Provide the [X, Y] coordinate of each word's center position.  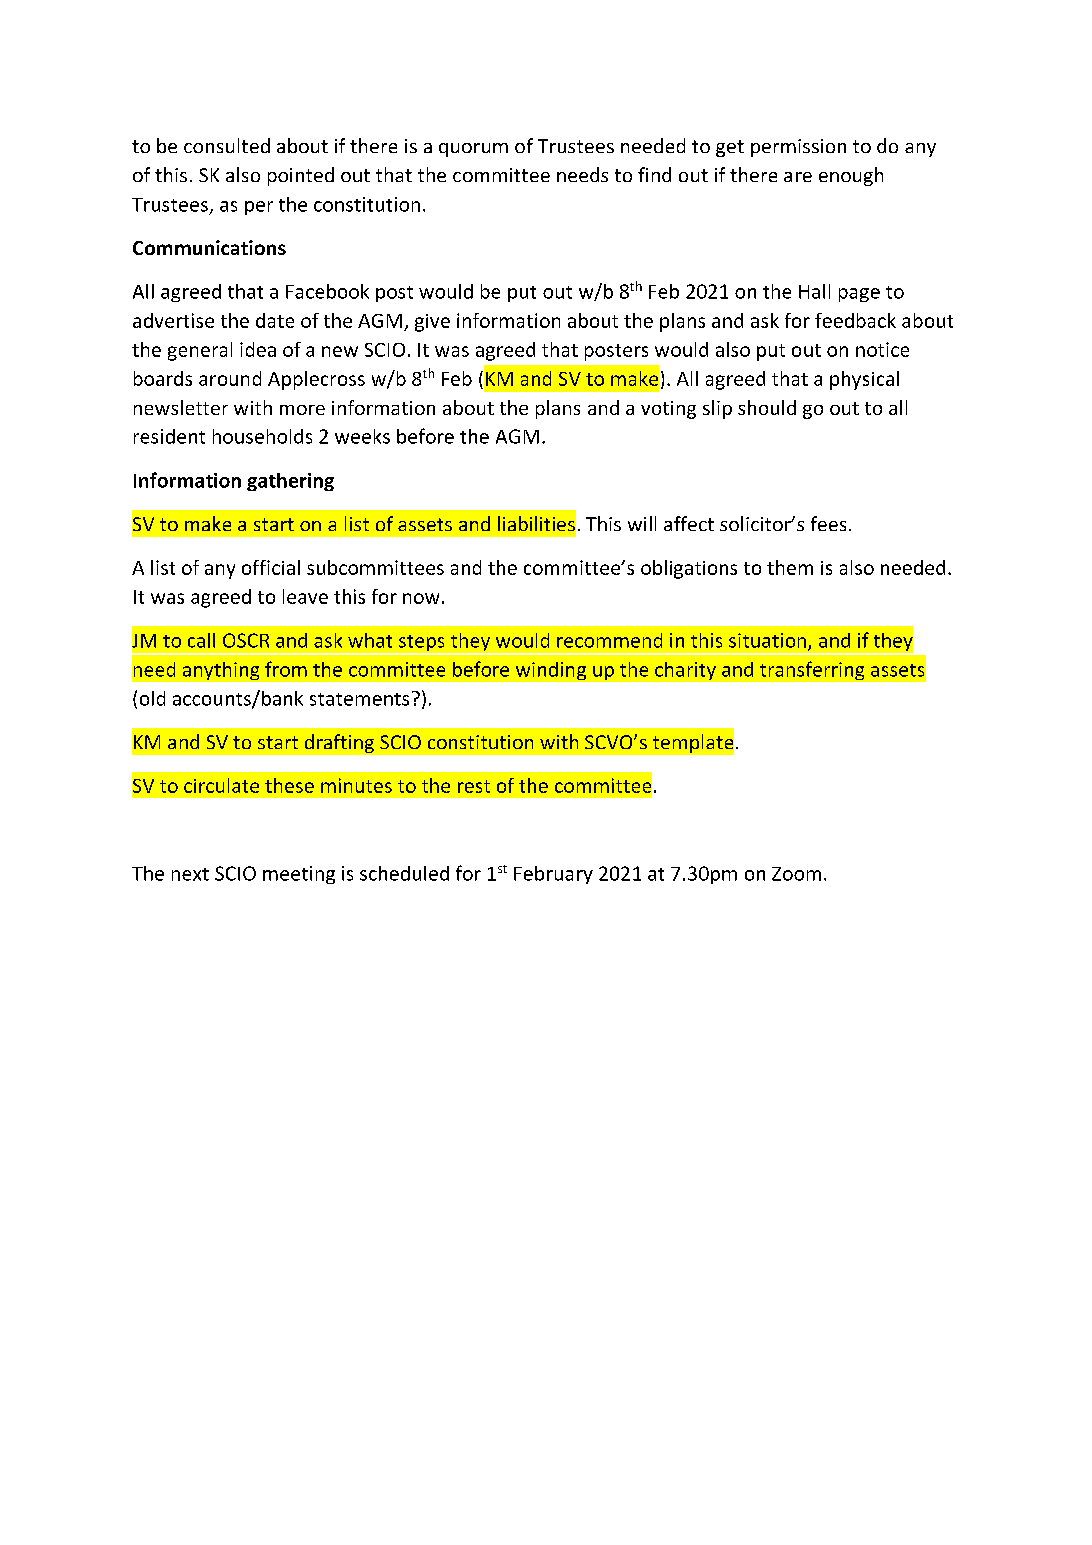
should [767, 407]
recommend [609, 640]
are [798, 177]
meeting [299, 875]
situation [769, 641]
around [230, 378]
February [553, 875]
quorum [473, 150]
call [201, 640]
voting [668, 410]
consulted [227, 145]
